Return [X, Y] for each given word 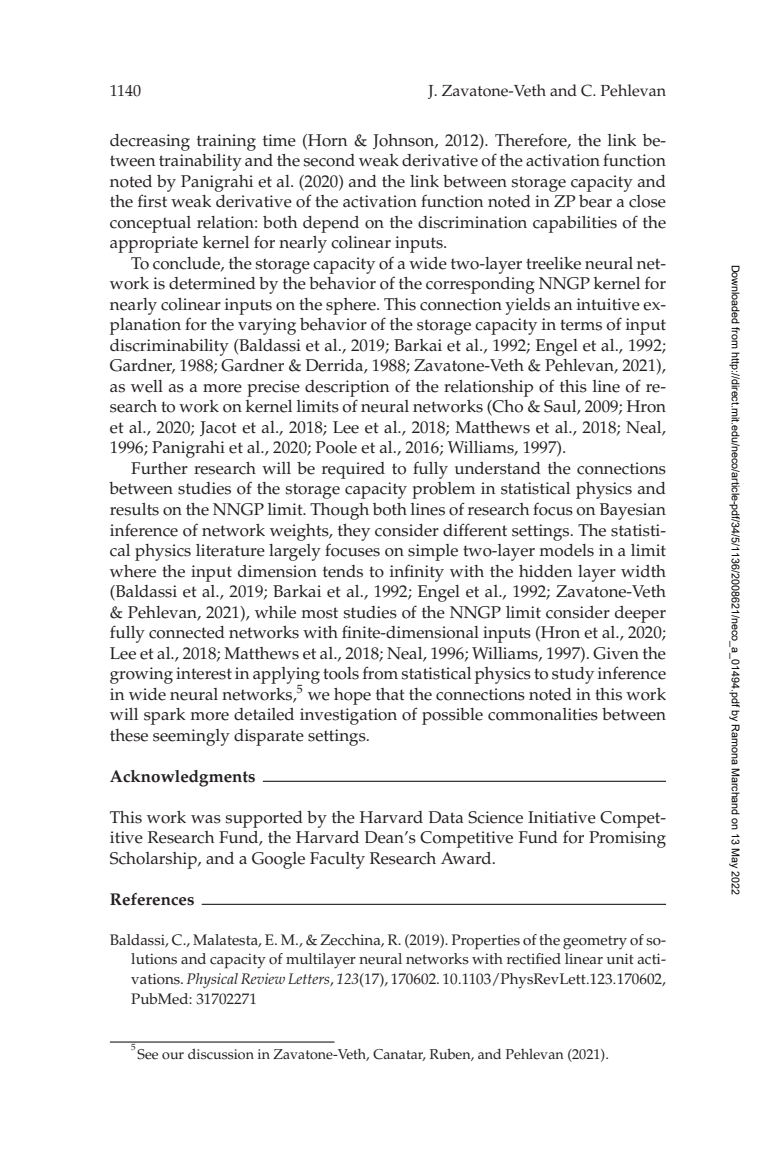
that [390, 694]
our [173, 1056]
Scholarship [154, 860]
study [573, 675]
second [329, 160]
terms [581, 325]
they [354, 532]
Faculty [337, 860]
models [566, 550]
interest [204, 673]
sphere [352, 306]
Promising [627, 839]
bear [595, 201]
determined [212, 283]
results [134, 509]
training [226, 142]
